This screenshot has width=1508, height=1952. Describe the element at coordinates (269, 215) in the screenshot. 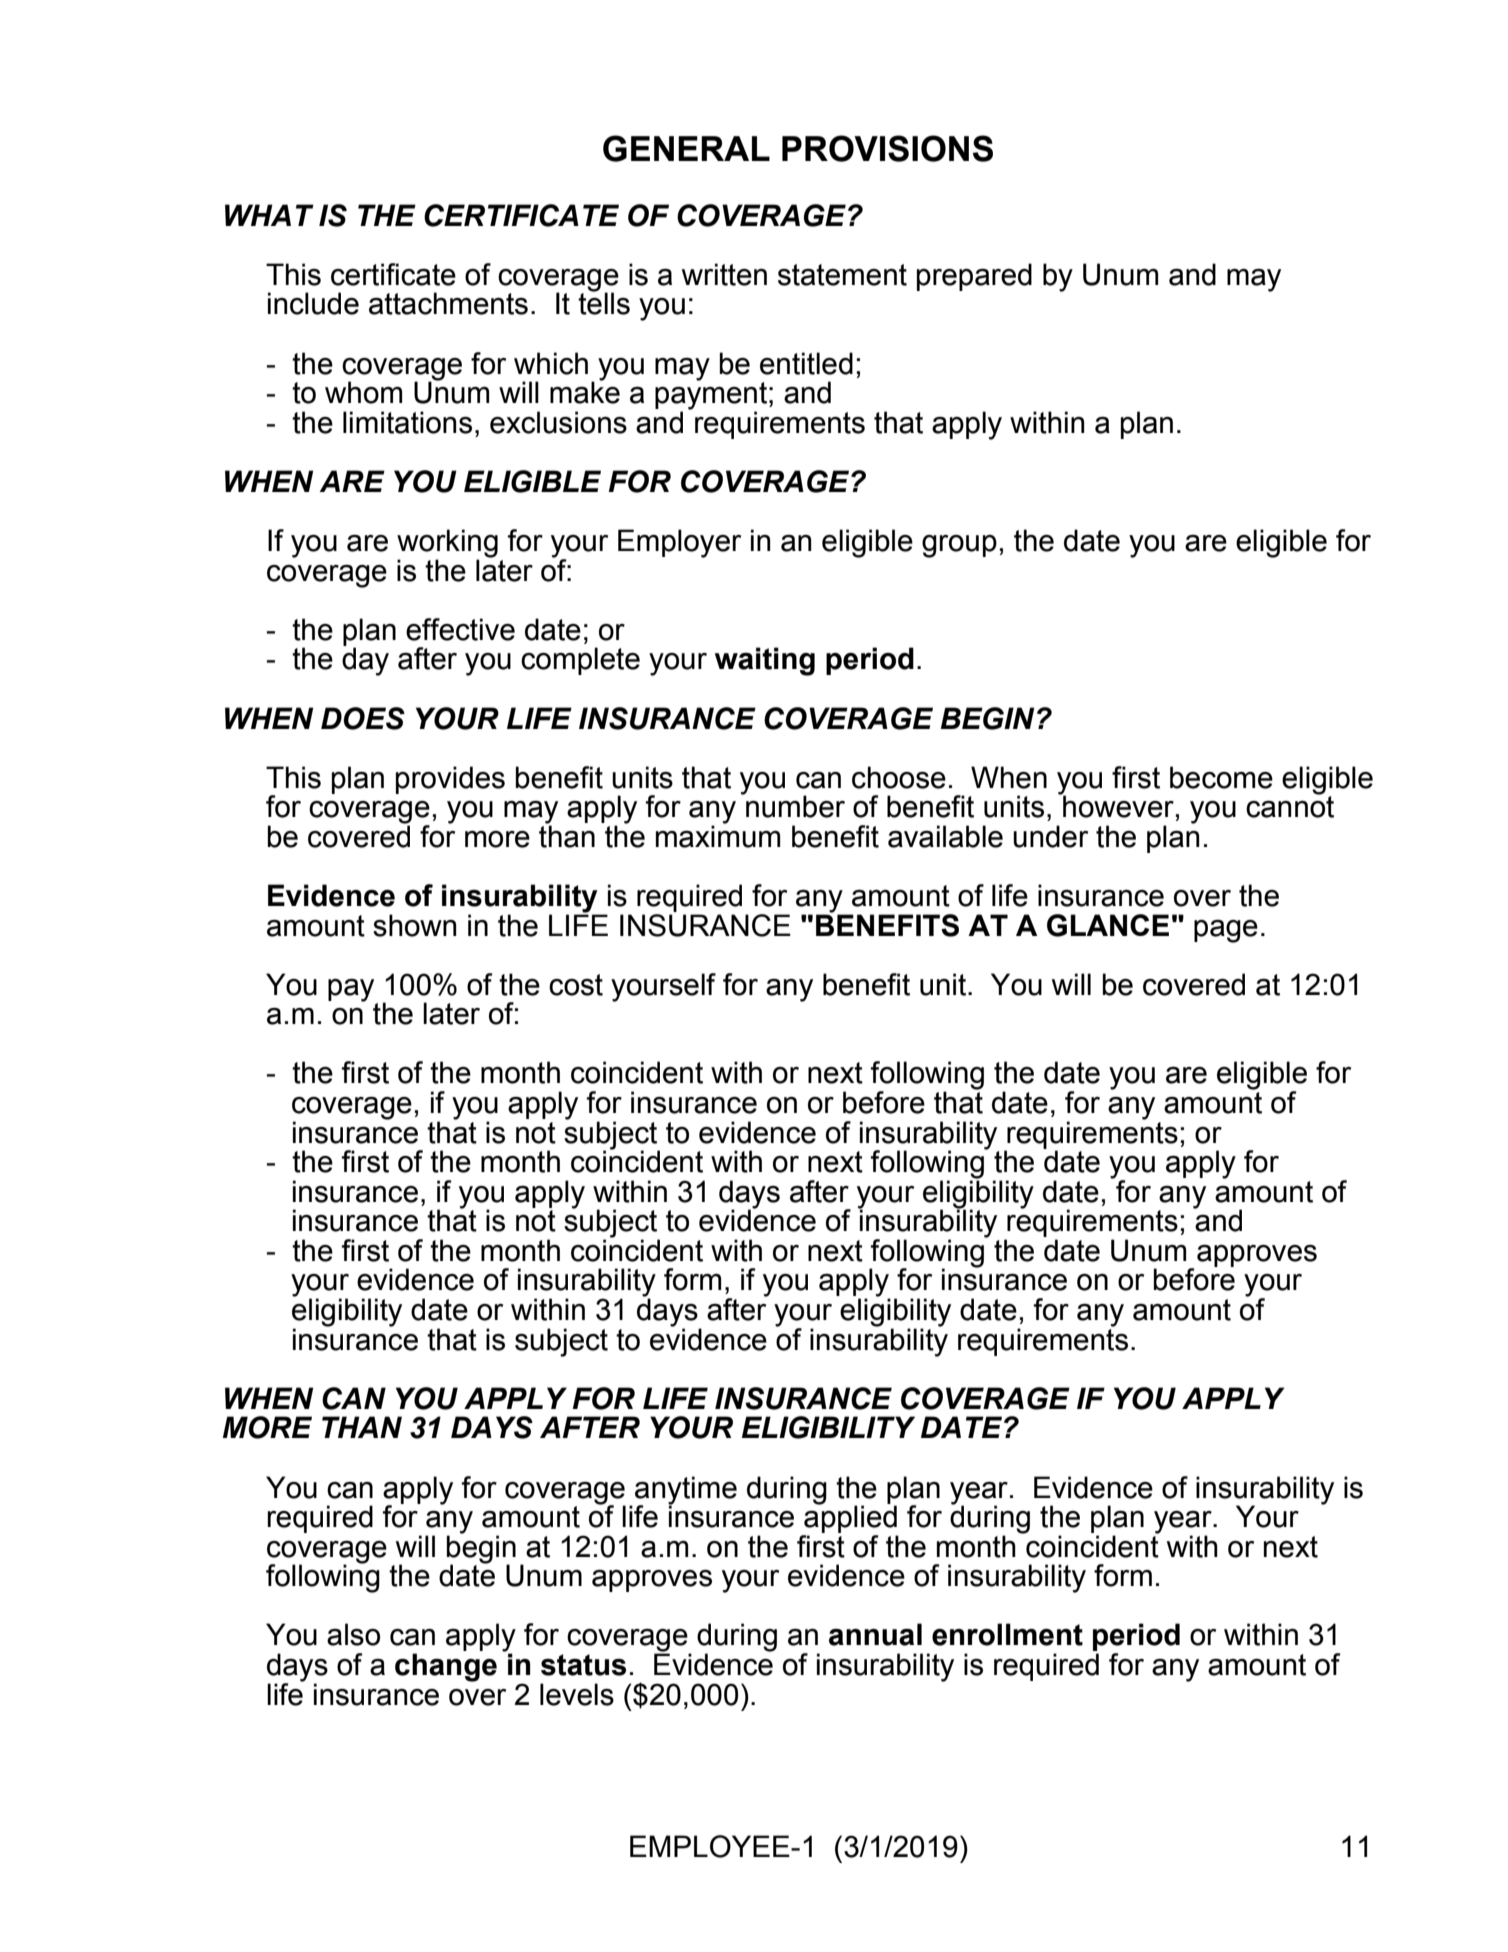

I see `WHAT` at that location.
